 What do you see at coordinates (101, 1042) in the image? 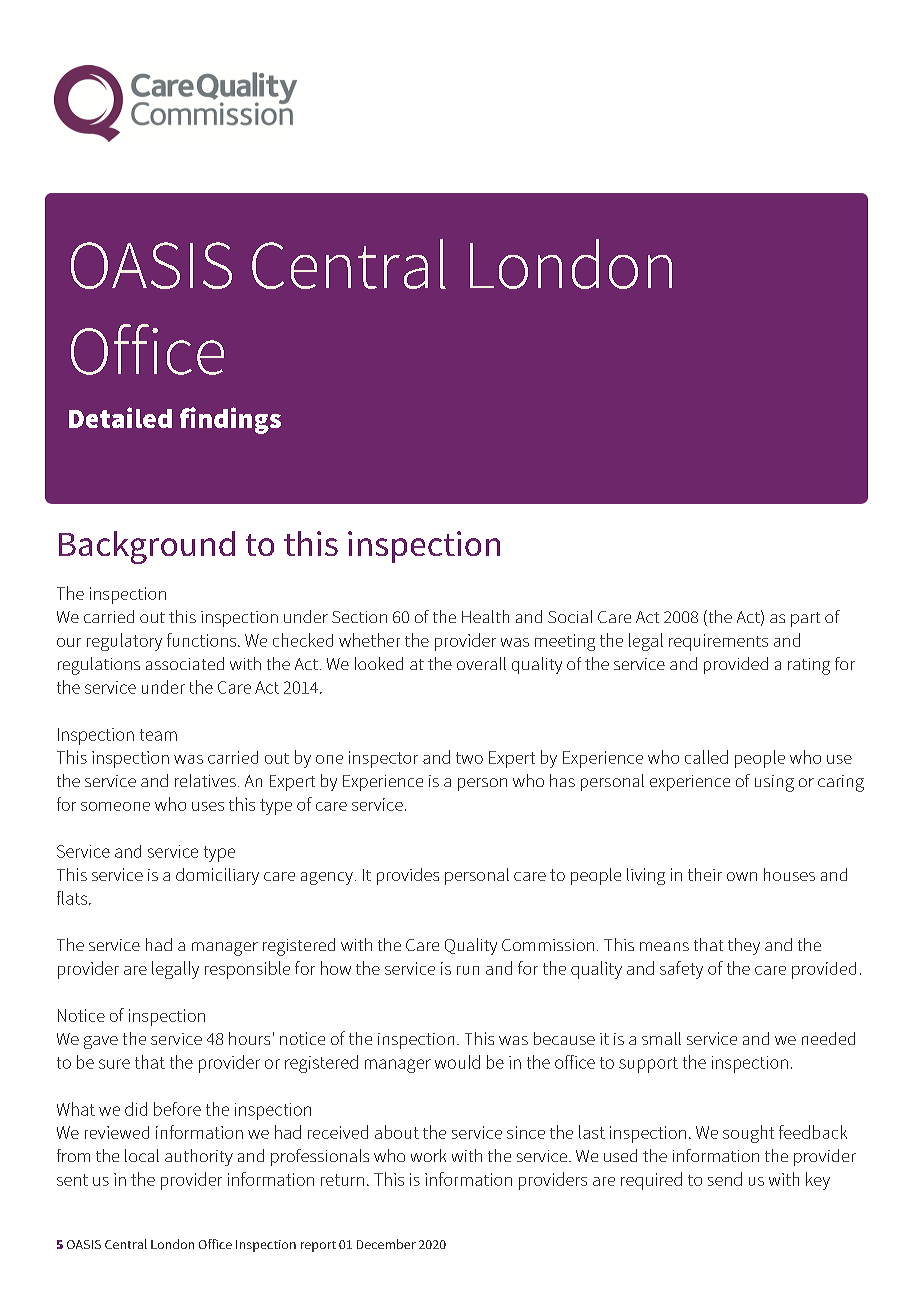
I see `gave` at bounding box center [101, 1042].
